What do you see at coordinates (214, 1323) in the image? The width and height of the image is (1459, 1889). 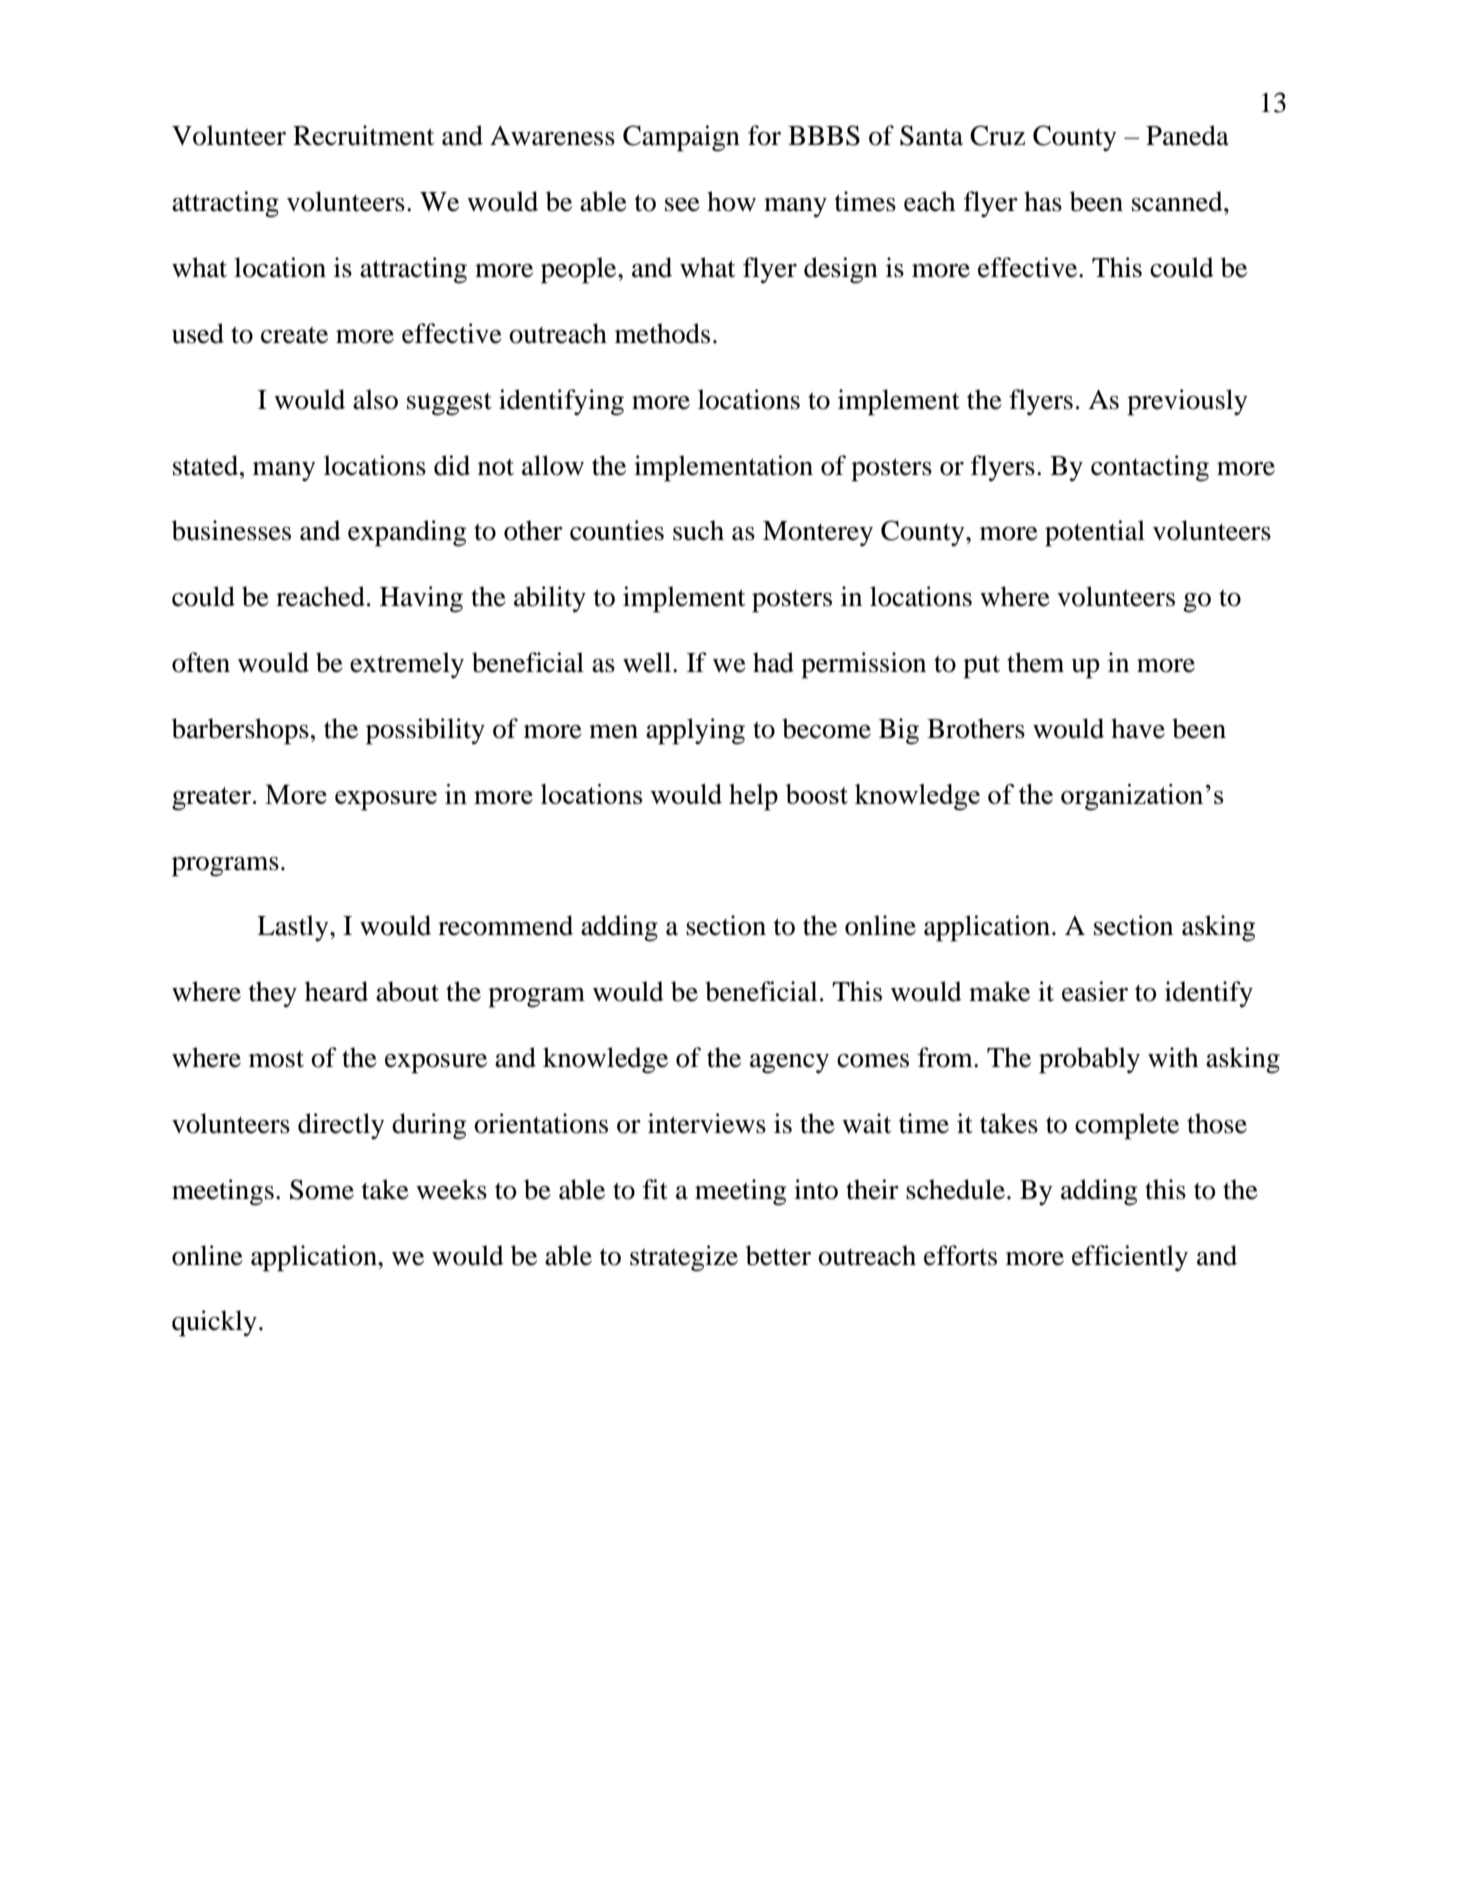 I see `quickly` at bounding box center [214, 1323].
